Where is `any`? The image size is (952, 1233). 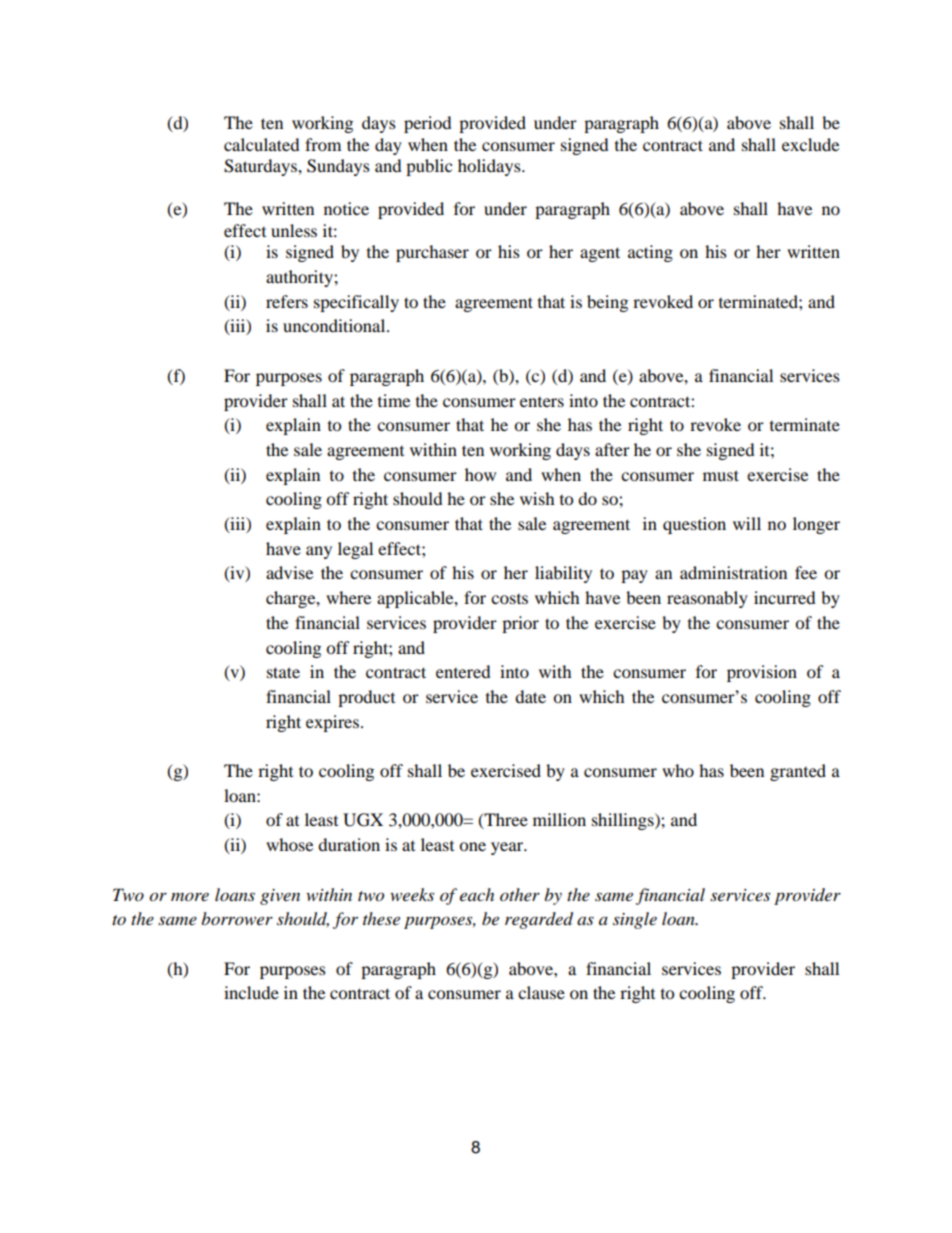 any is located at coordinates (319, 552).
